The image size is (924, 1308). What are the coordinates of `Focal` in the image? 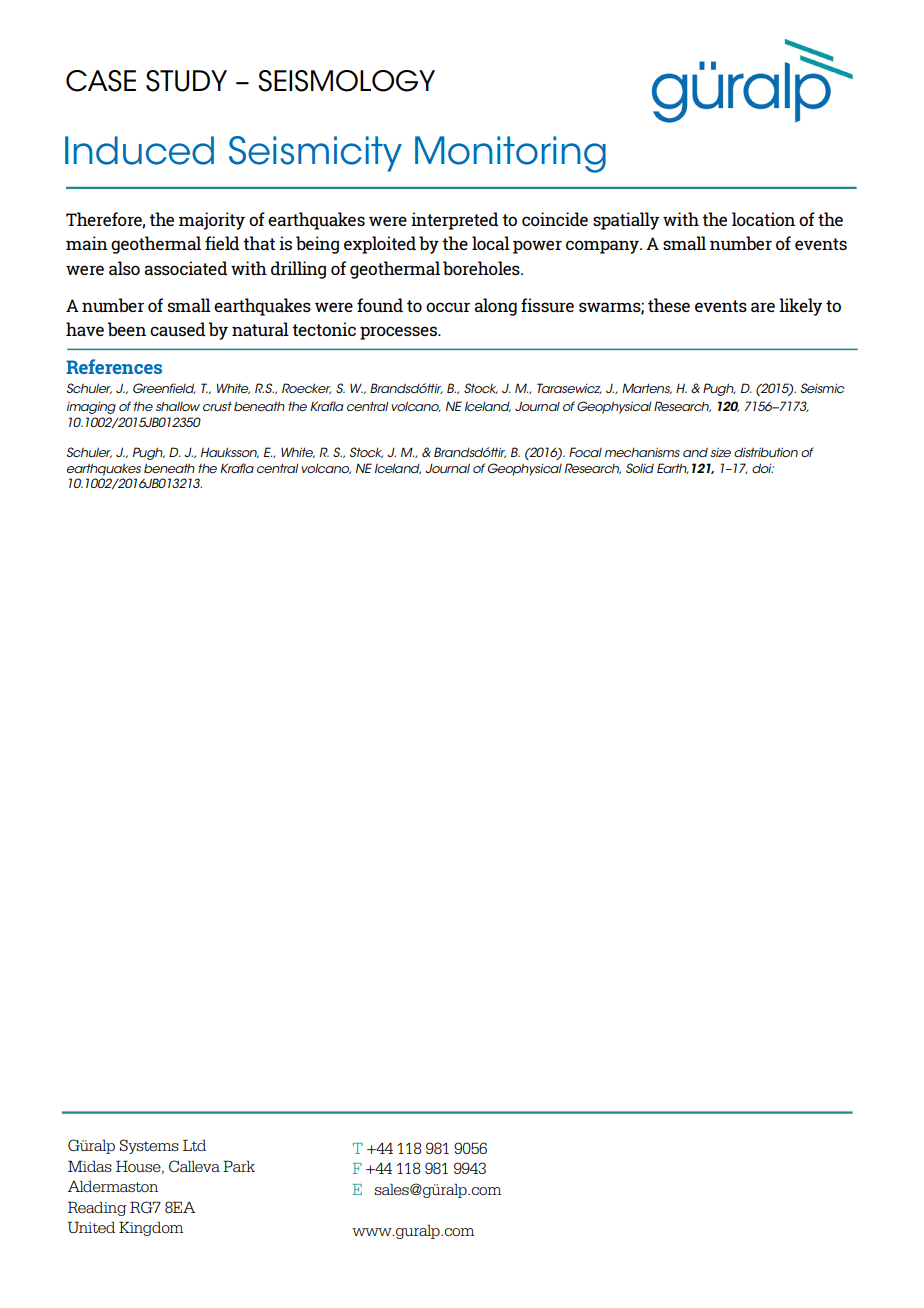 It's located at (585, 452).
